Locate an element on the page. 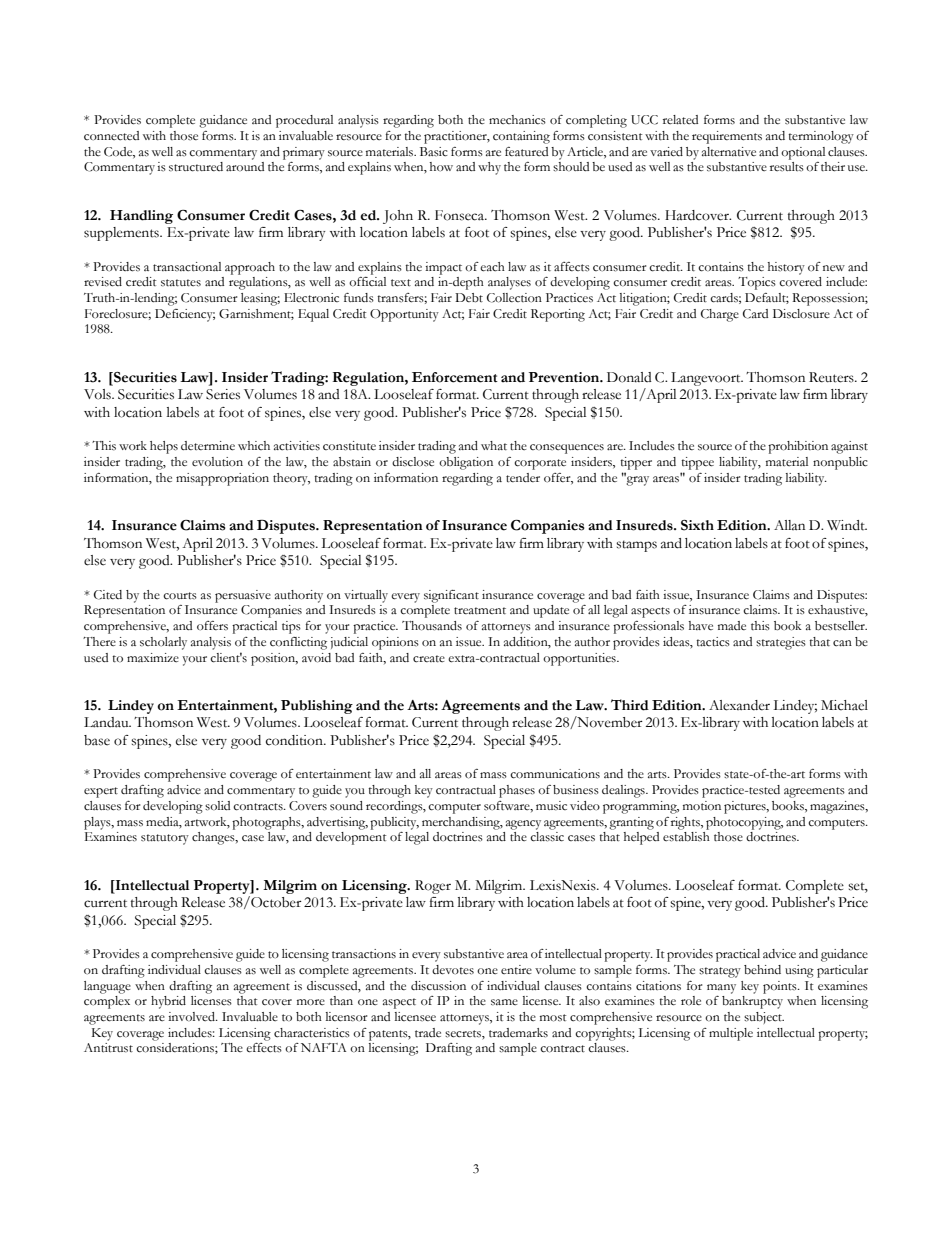  why is located at coordinates (489, 168).
